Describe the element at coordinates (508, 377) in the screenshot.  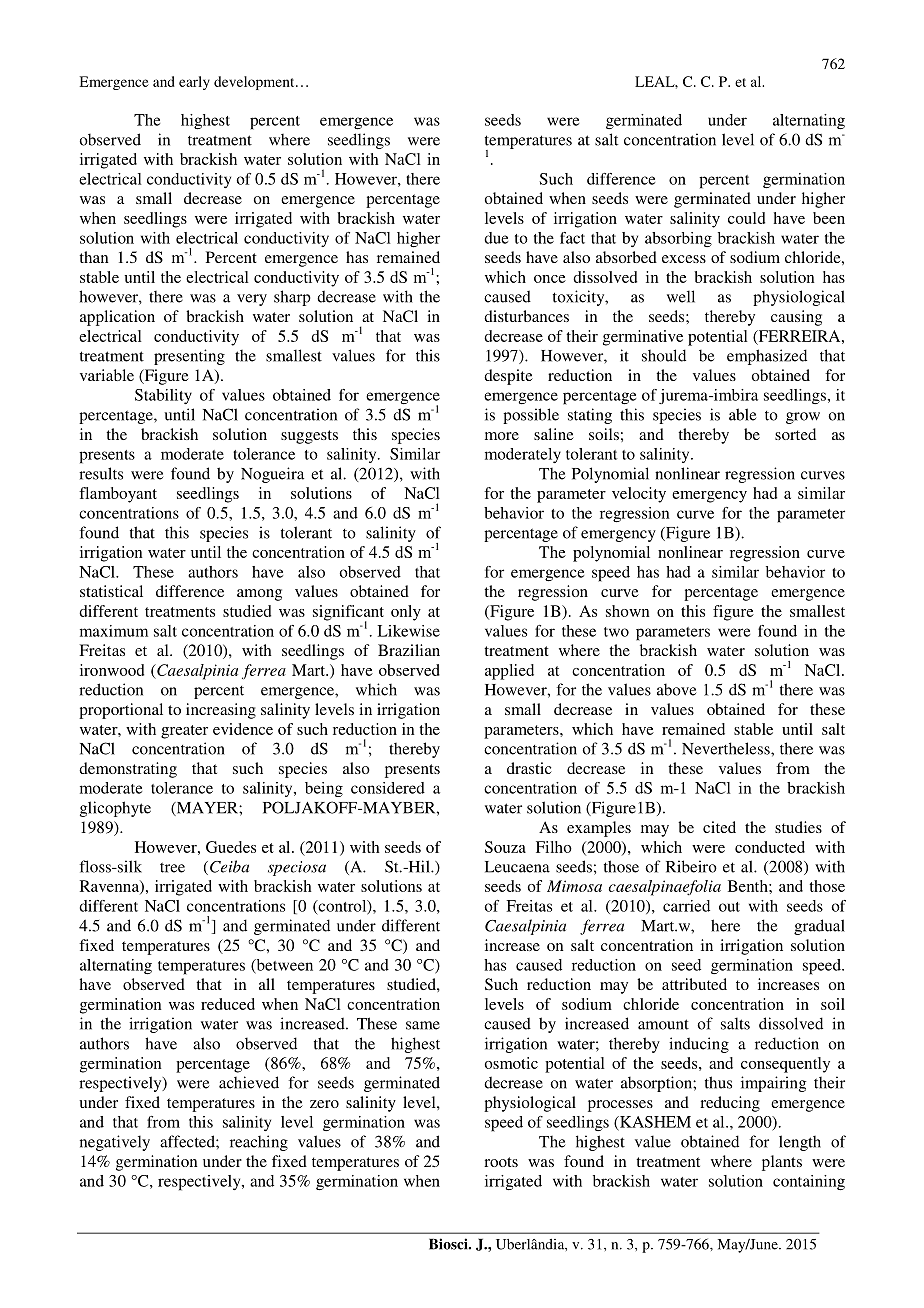
I see `despite` at that location.
